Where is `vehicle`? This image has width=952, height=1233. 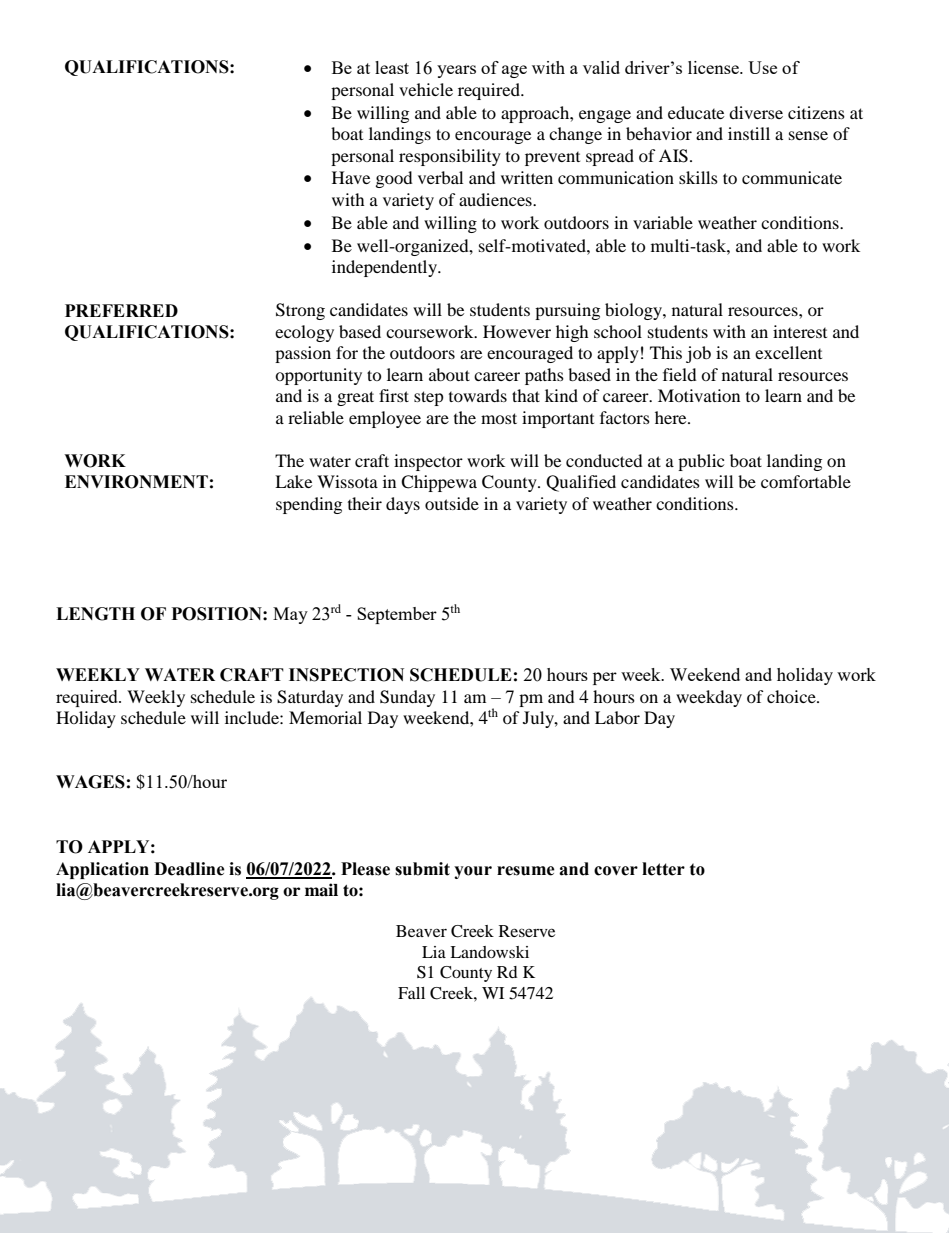 vehicle is located at coordinates (426, 89).
